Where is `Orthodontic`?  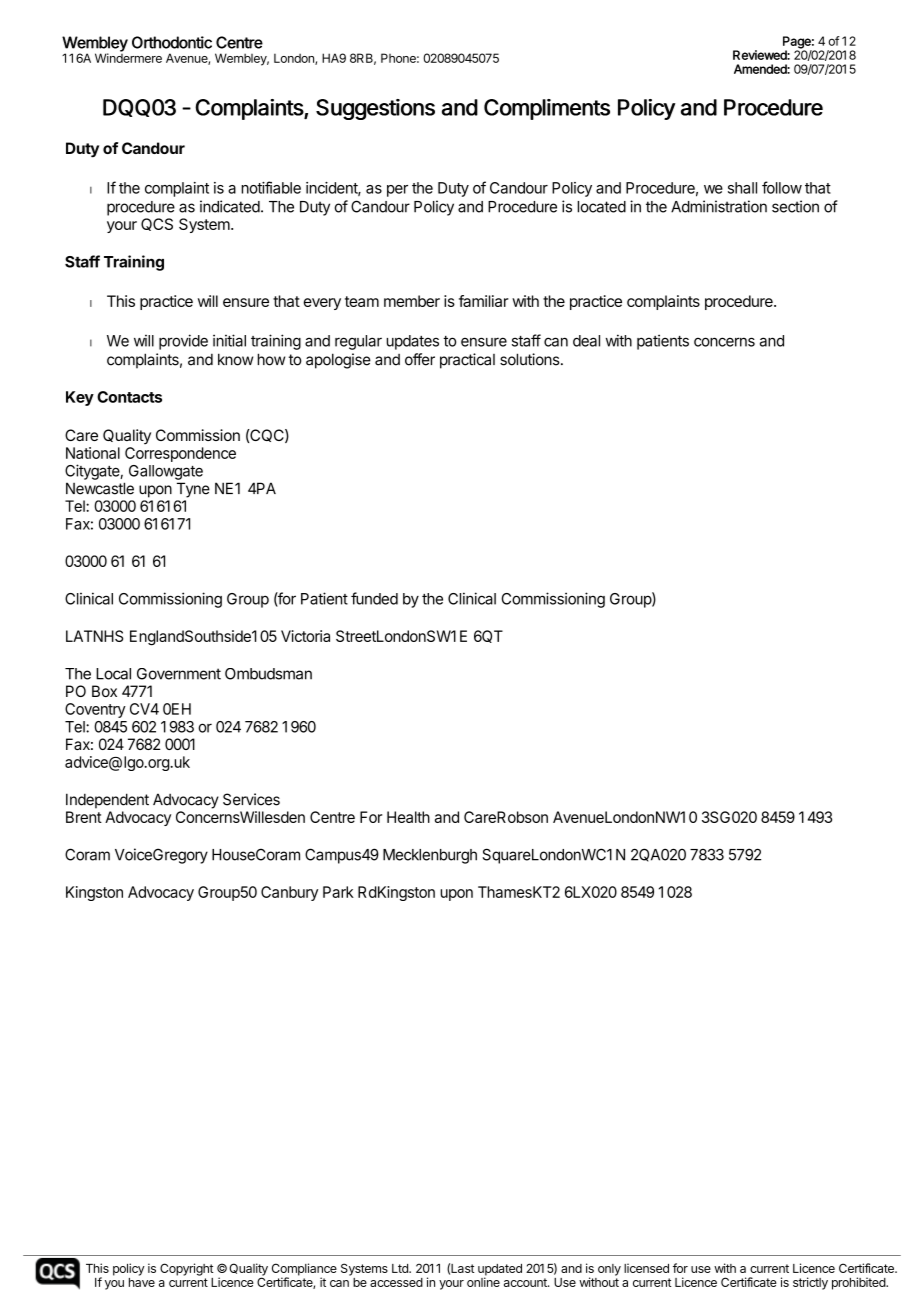 Orthodontic is located at coordinates (172, 42).
